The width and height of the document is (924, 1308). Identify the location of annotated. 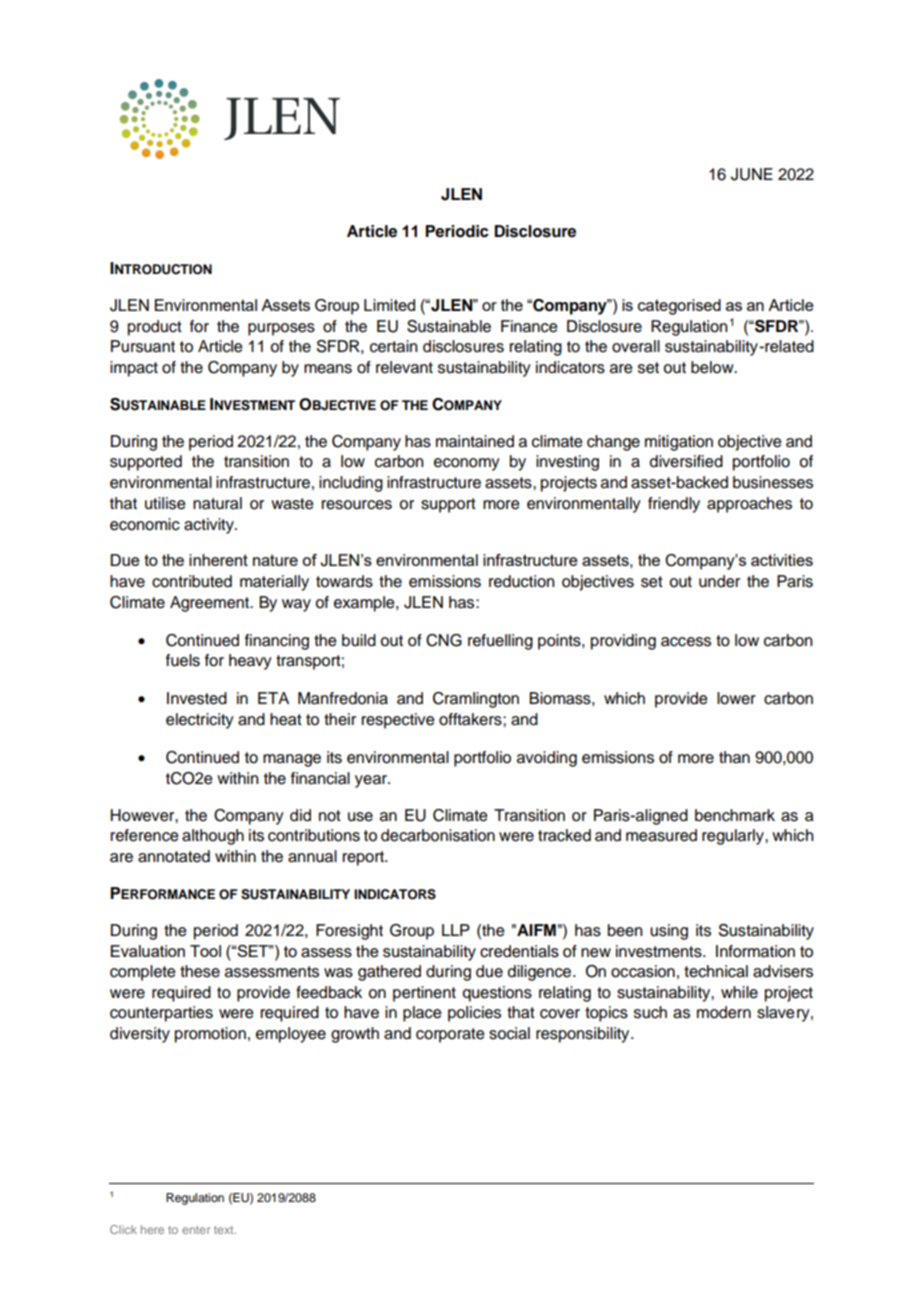
(174, 856).
